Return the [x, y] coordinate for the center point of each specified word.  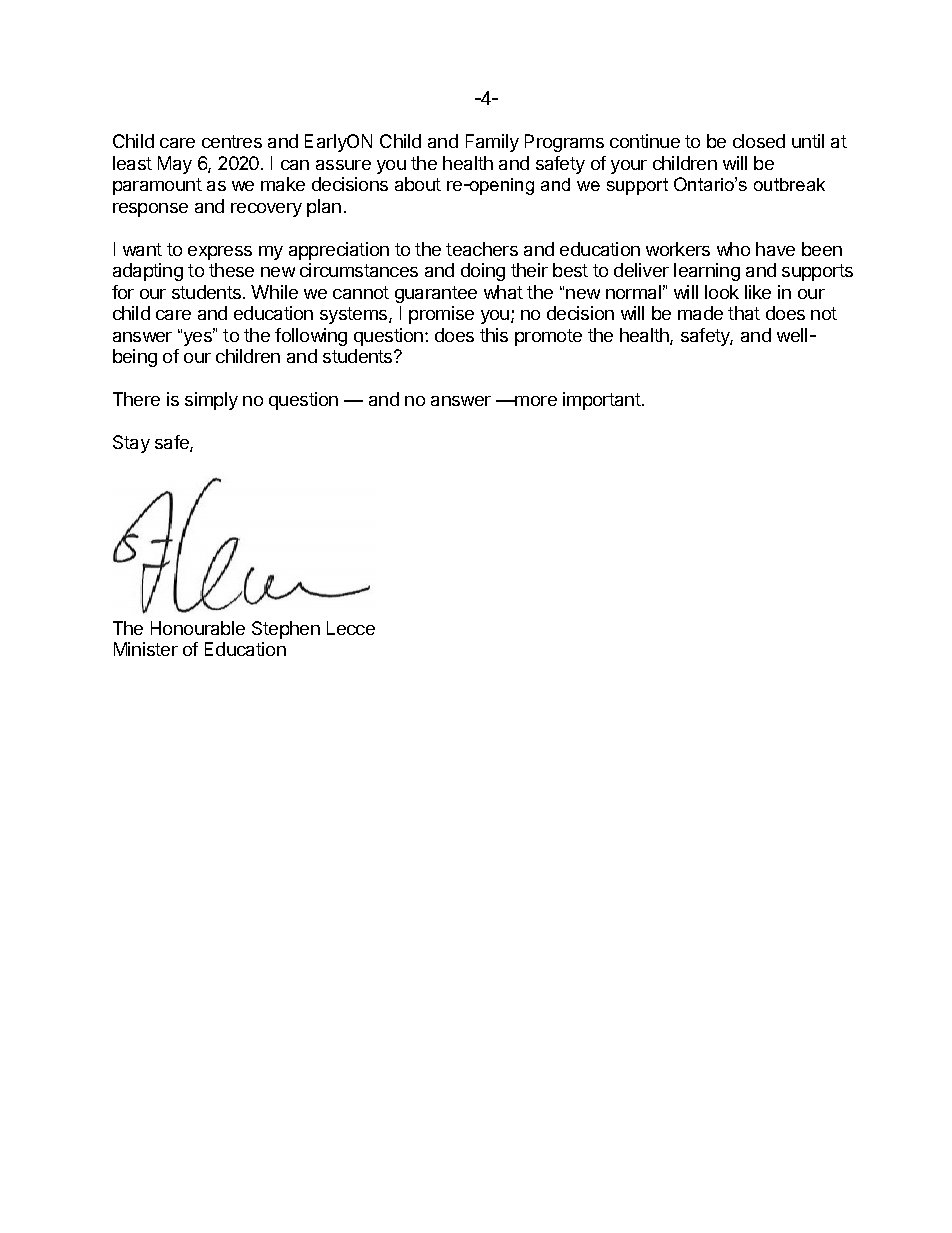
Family [492, 143]
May [175, 165]
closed [759, 141]
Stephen [286, 630]
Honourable [198, 628]
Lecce [351, 628]
